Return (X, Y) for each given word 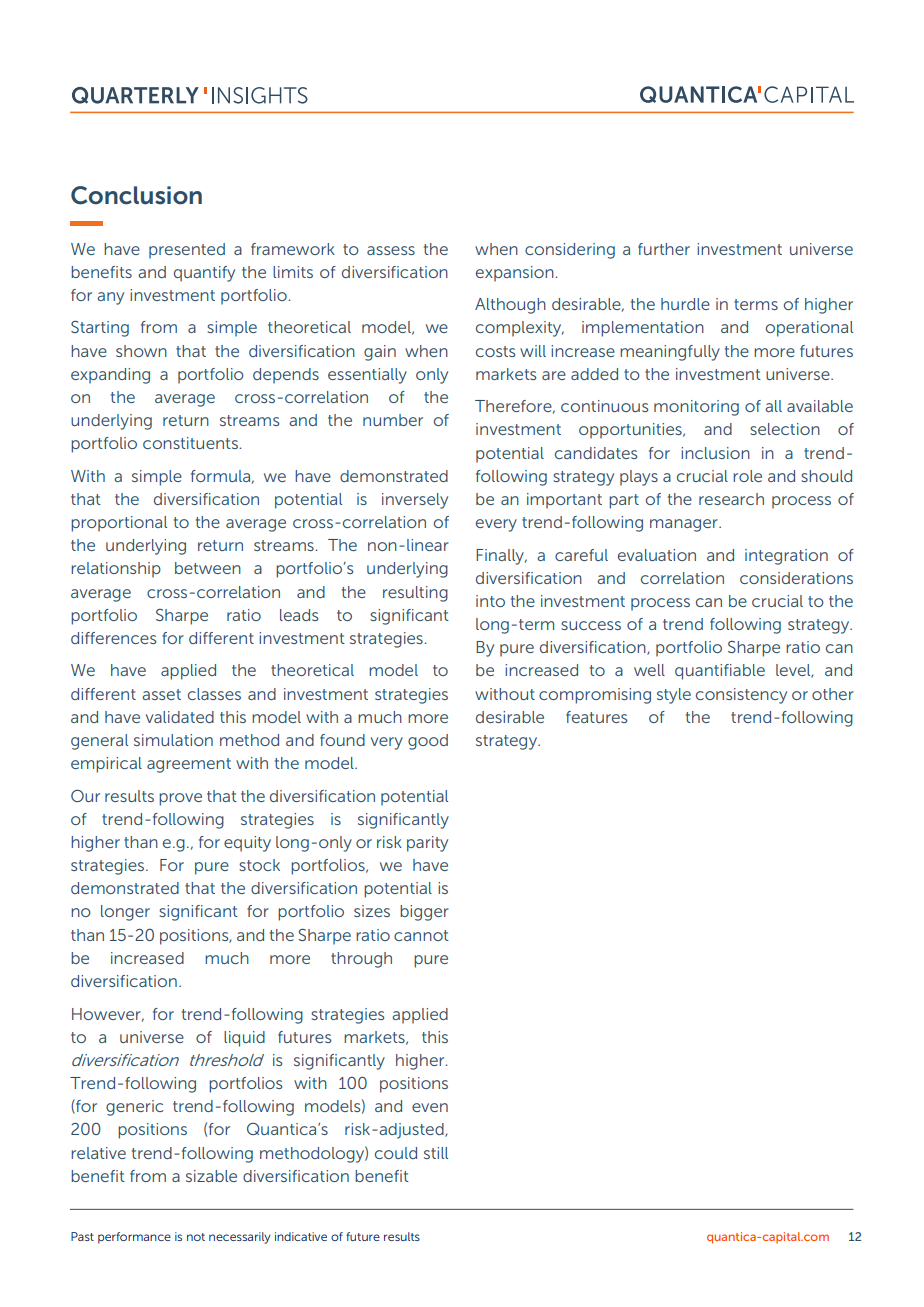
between (208, 568)
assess (391, 250)
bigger (424, 913)
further (664, 249)
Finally (501, 557)
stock (259, 865)
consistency (741, 696)
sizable (211, 1176)
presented (187, 251)
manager (685, 525)
